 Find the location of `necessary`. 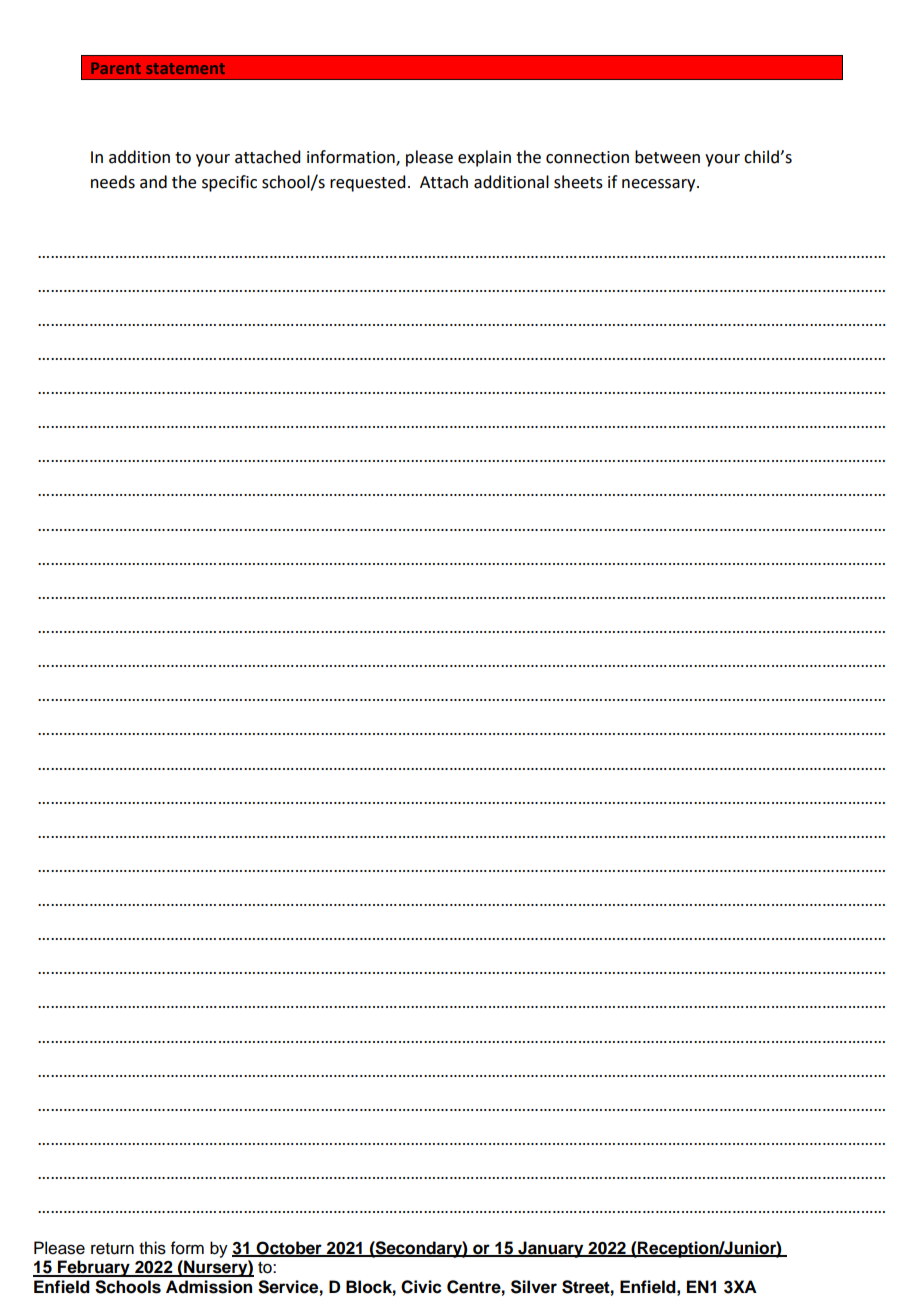

necessary is located at coordinates (660, 185).
